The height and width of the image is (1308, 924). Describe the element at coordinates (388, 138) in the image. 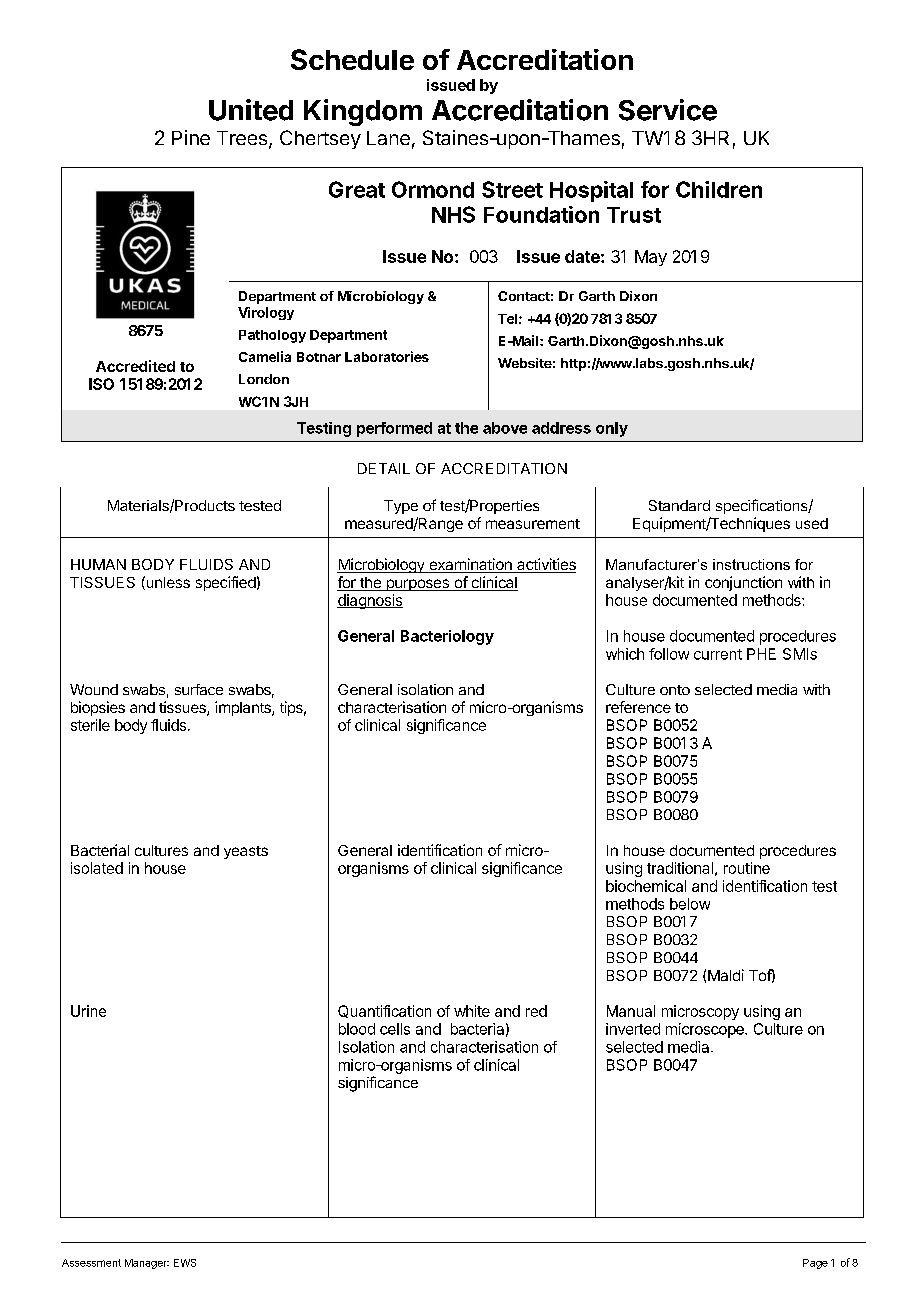

I see `Lane` at that location.
